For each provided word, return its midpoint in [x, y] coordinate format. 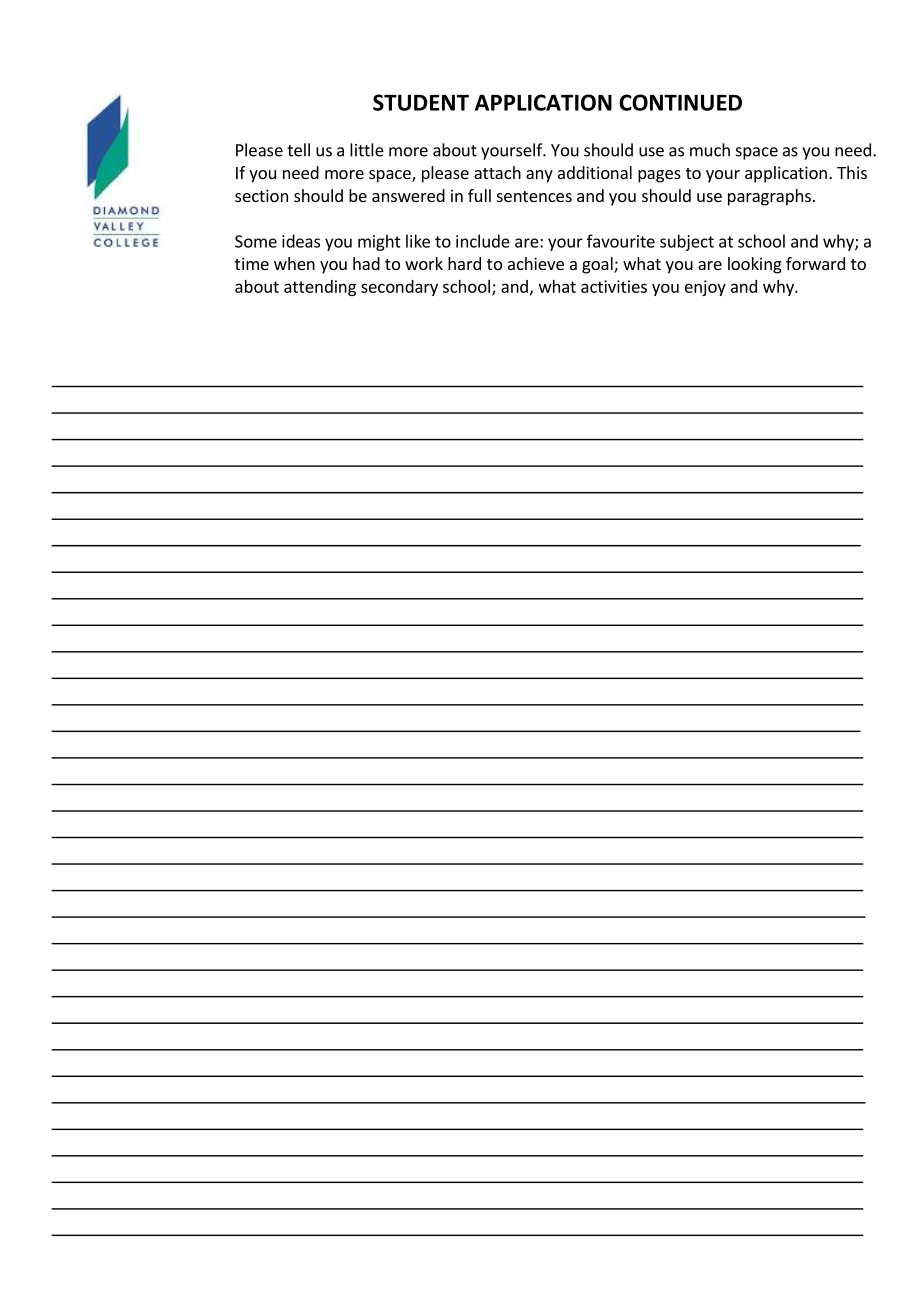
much [710, 150]
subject [687, 242]
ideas [301, 241]
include [483, 241]
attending [320, 288]
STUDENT [421, 102]
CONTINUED [680, 102]
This [852, 172]
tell [298, 150]
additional [595, 172]
